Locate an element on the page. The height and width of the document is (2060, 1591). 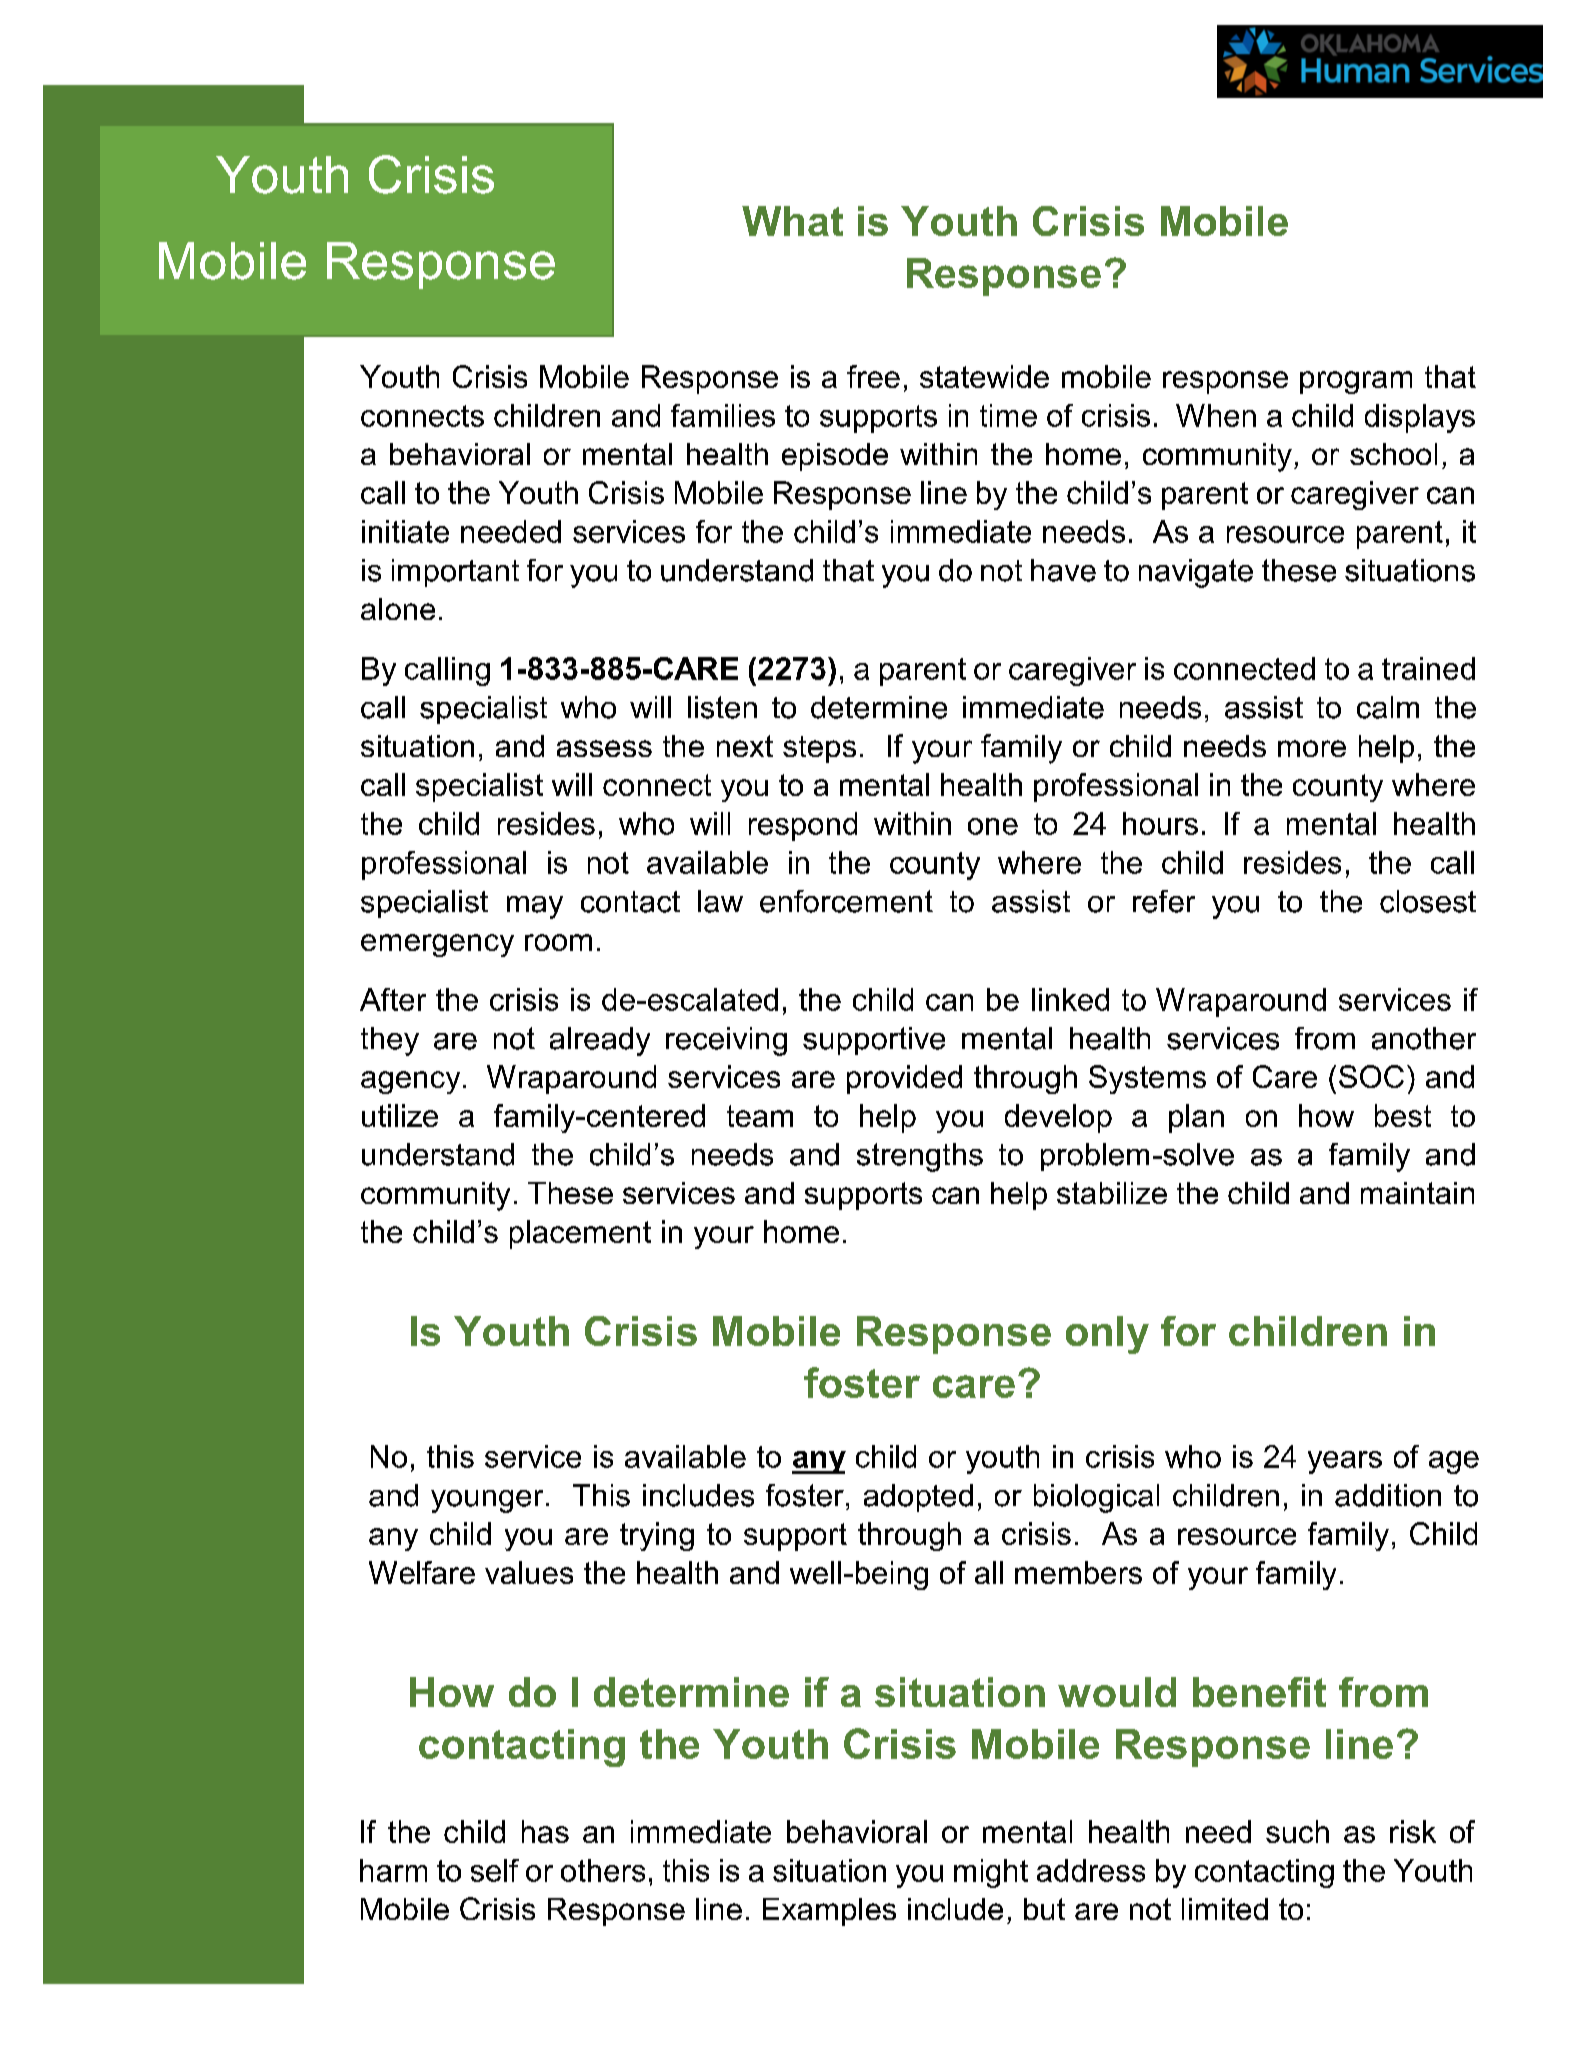
SOC is located at coordinates (1371, 1076).
